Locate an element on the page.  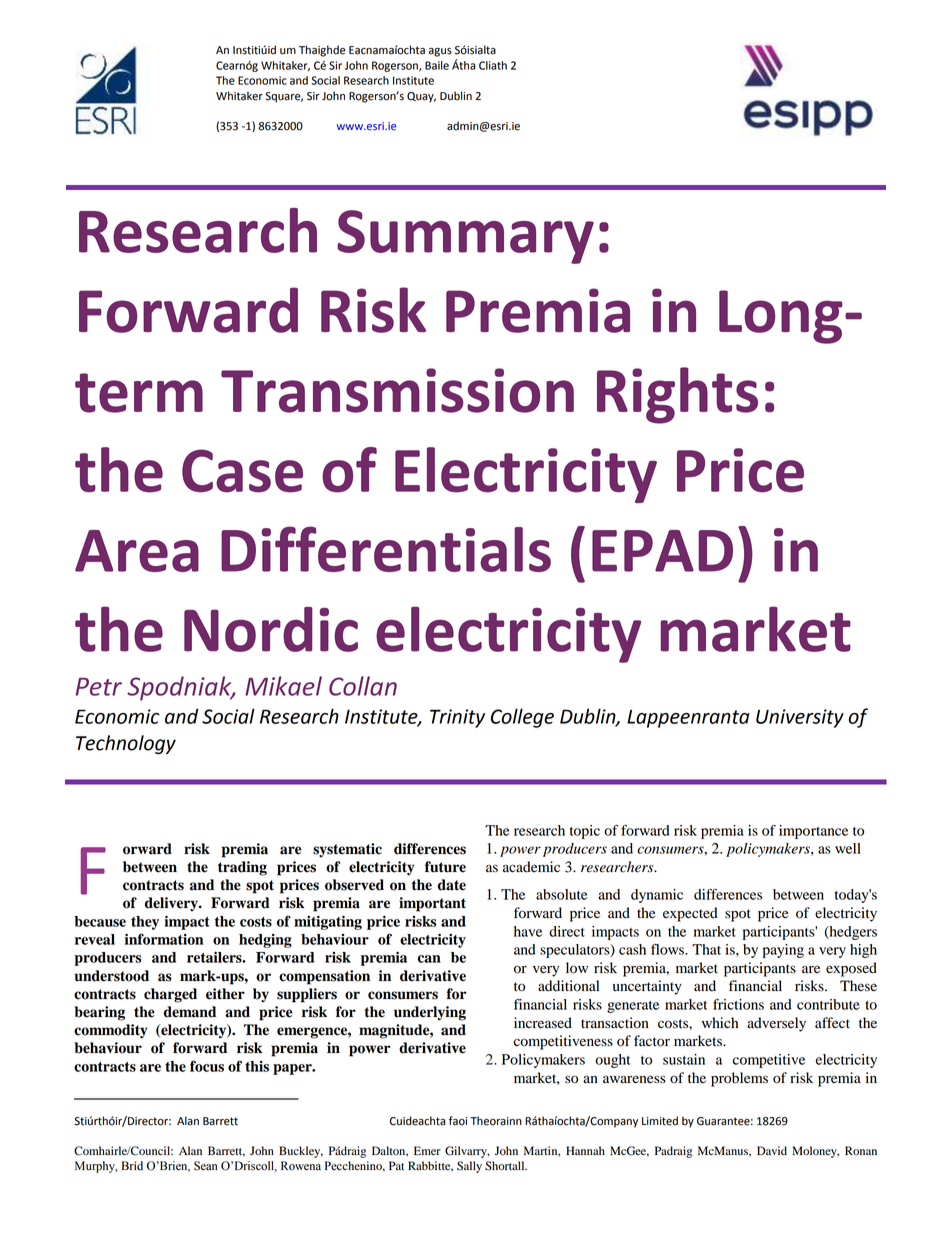
Trinity is located at coordinates (457, 718).
